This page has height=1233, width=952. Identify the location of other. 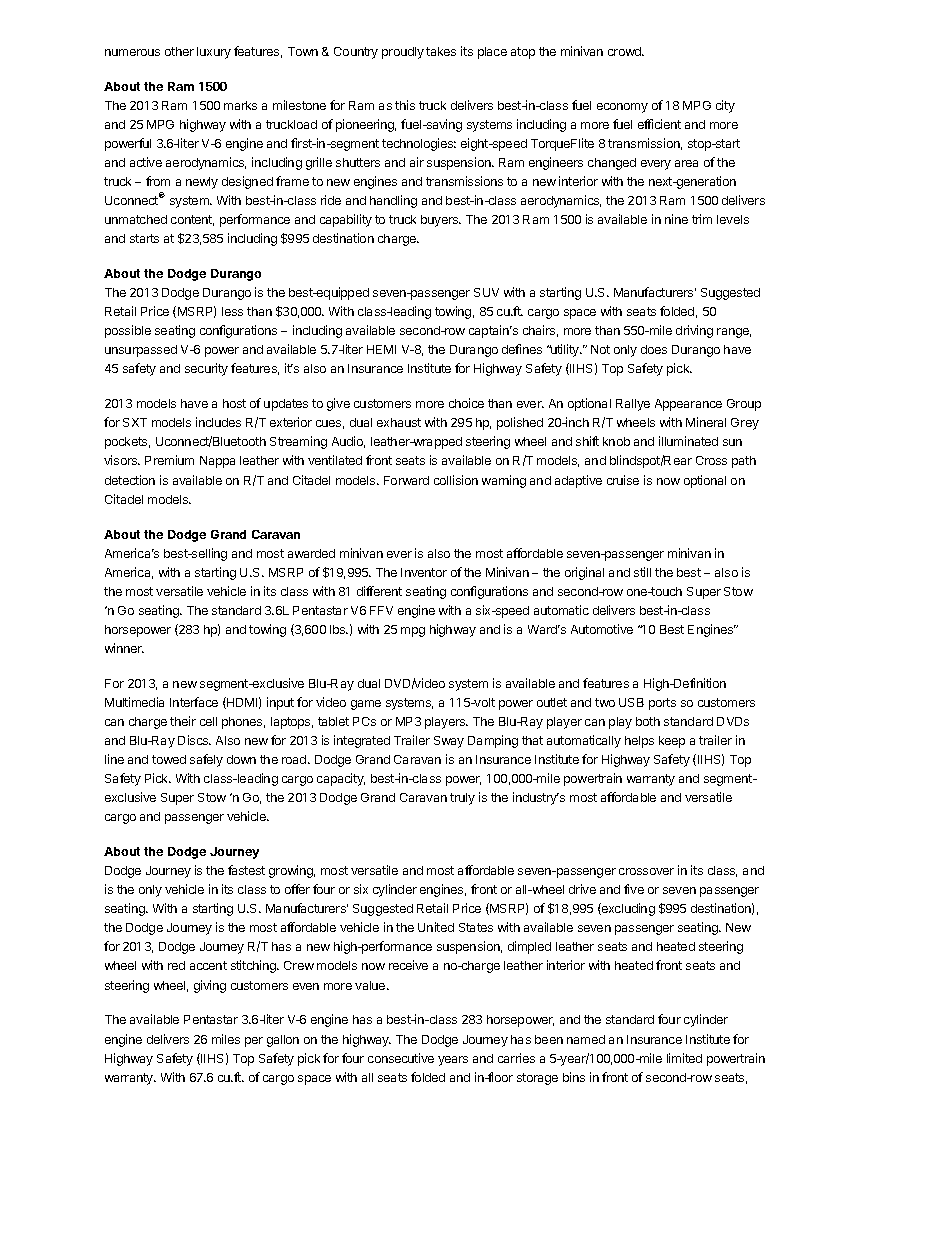
(179, 51).
